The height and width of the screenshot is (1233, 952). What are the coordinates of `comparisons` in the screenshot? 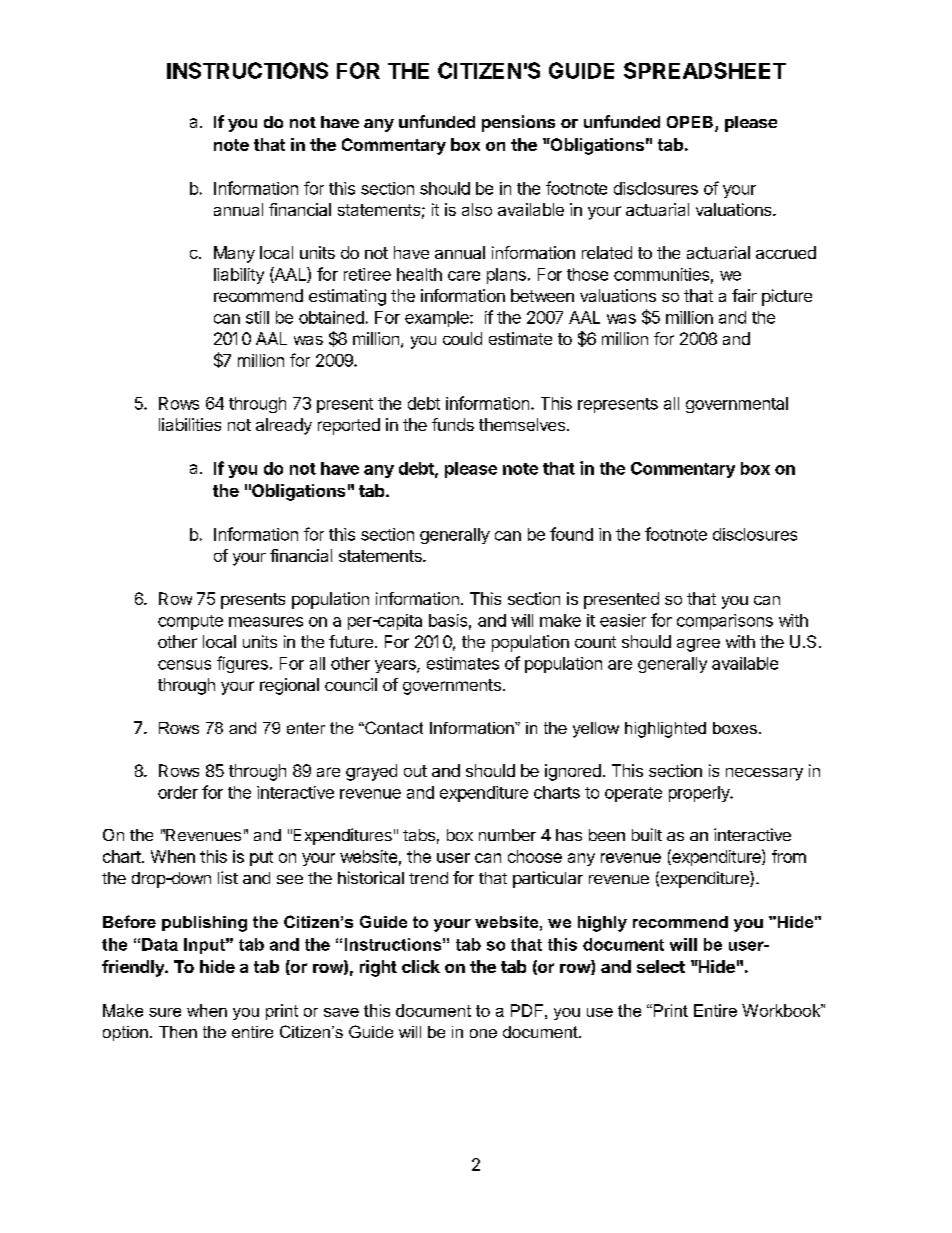 It's located at (725, 622).
